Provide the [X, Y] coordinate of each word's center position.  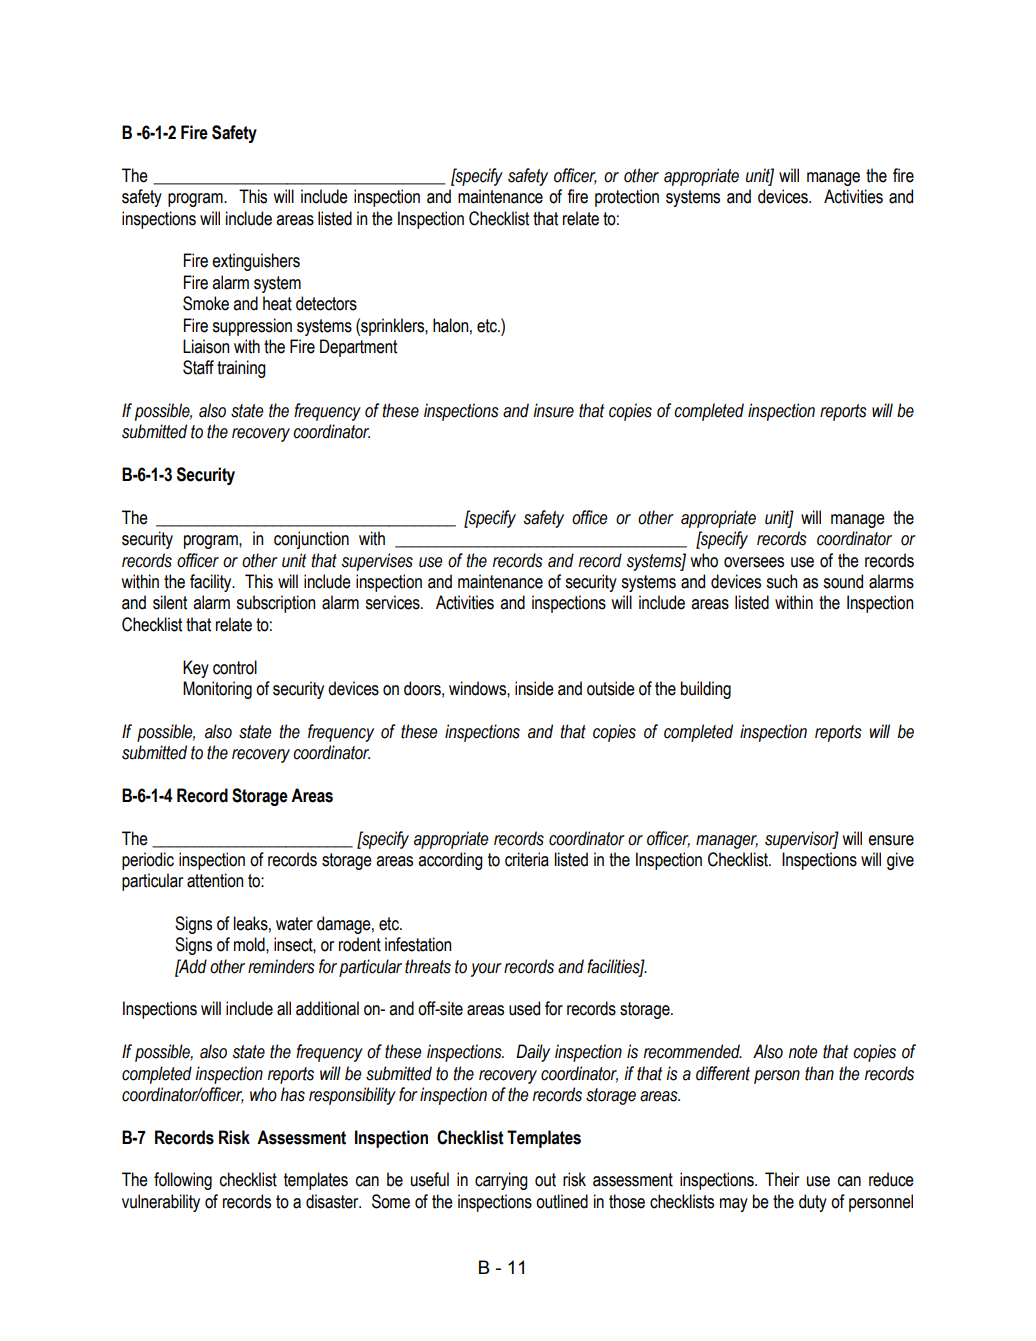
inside [534, 688]
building [706, 690]
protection [627, 198]
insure [553, 410]
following [183, 1181]
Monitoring [217, 690]
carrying [501, 1181]
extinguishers [256, 262]
